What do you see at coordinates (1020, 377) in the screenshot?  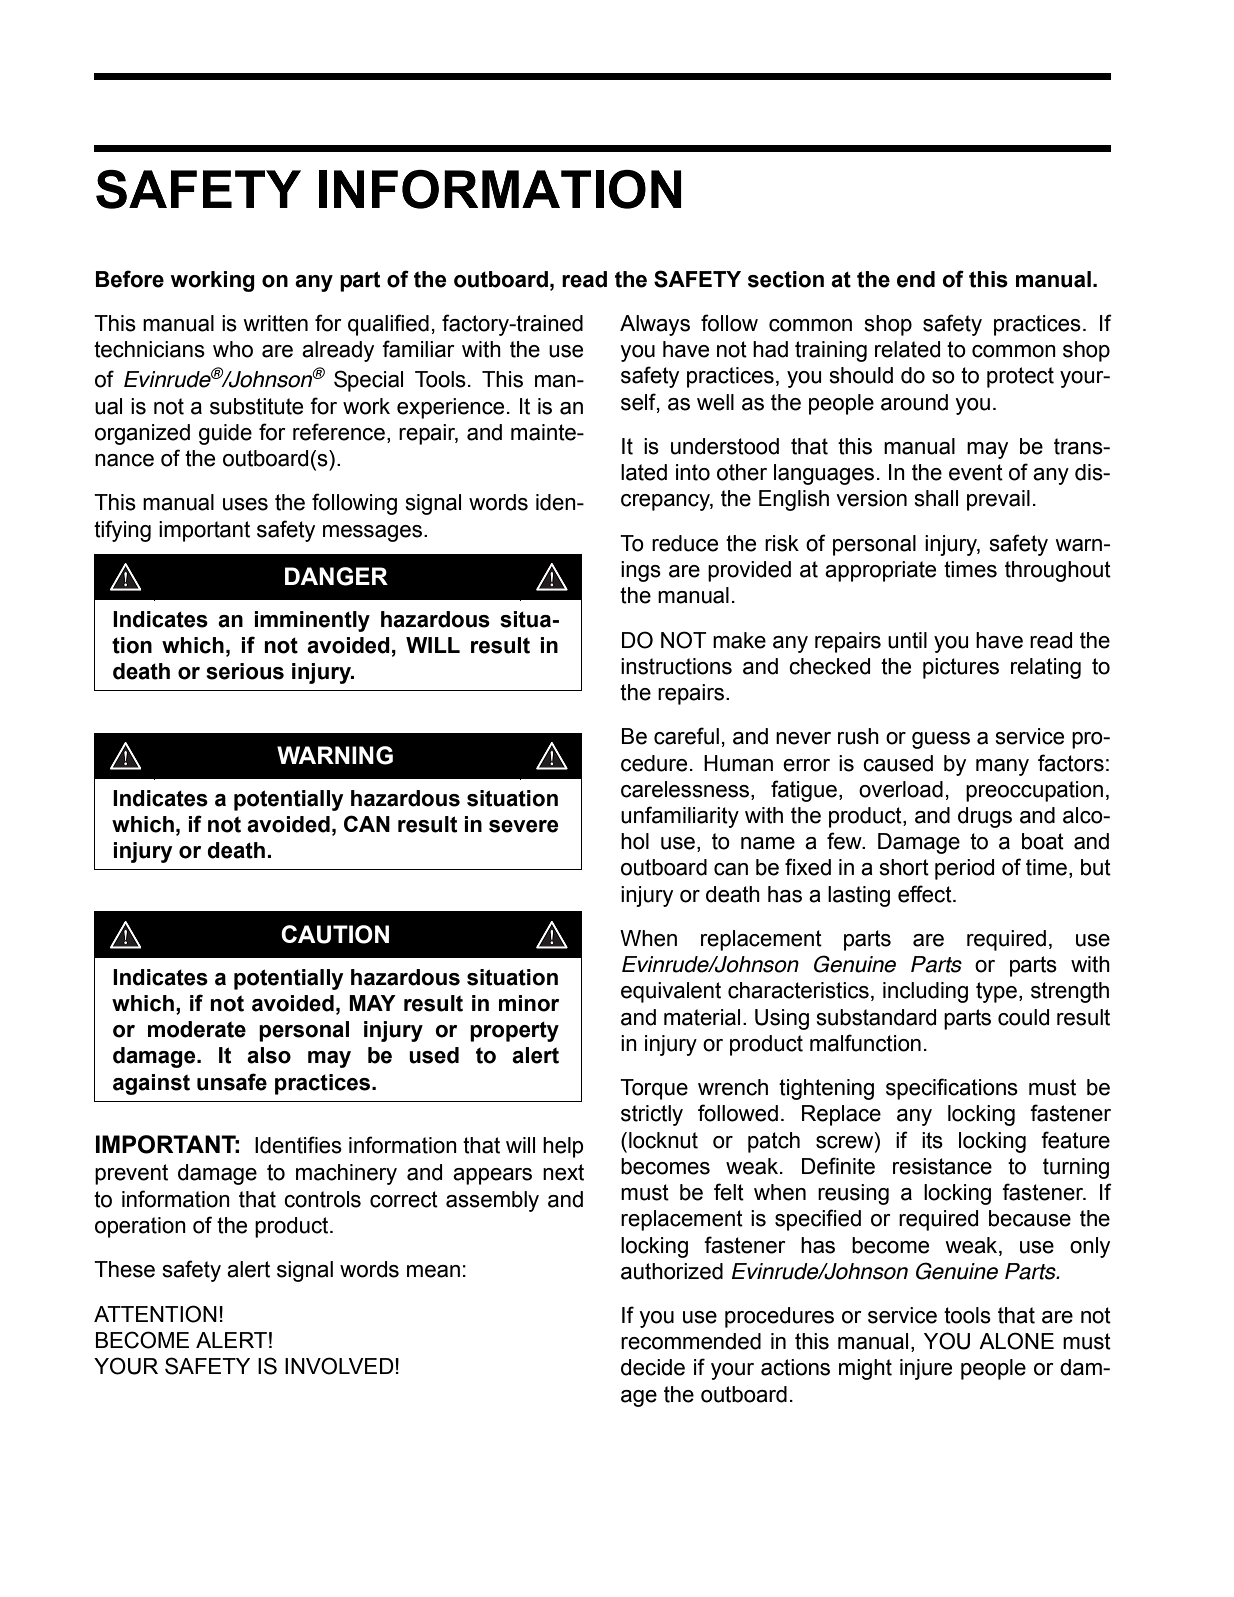 I see `protect` at bounding box center [1020, 377].
